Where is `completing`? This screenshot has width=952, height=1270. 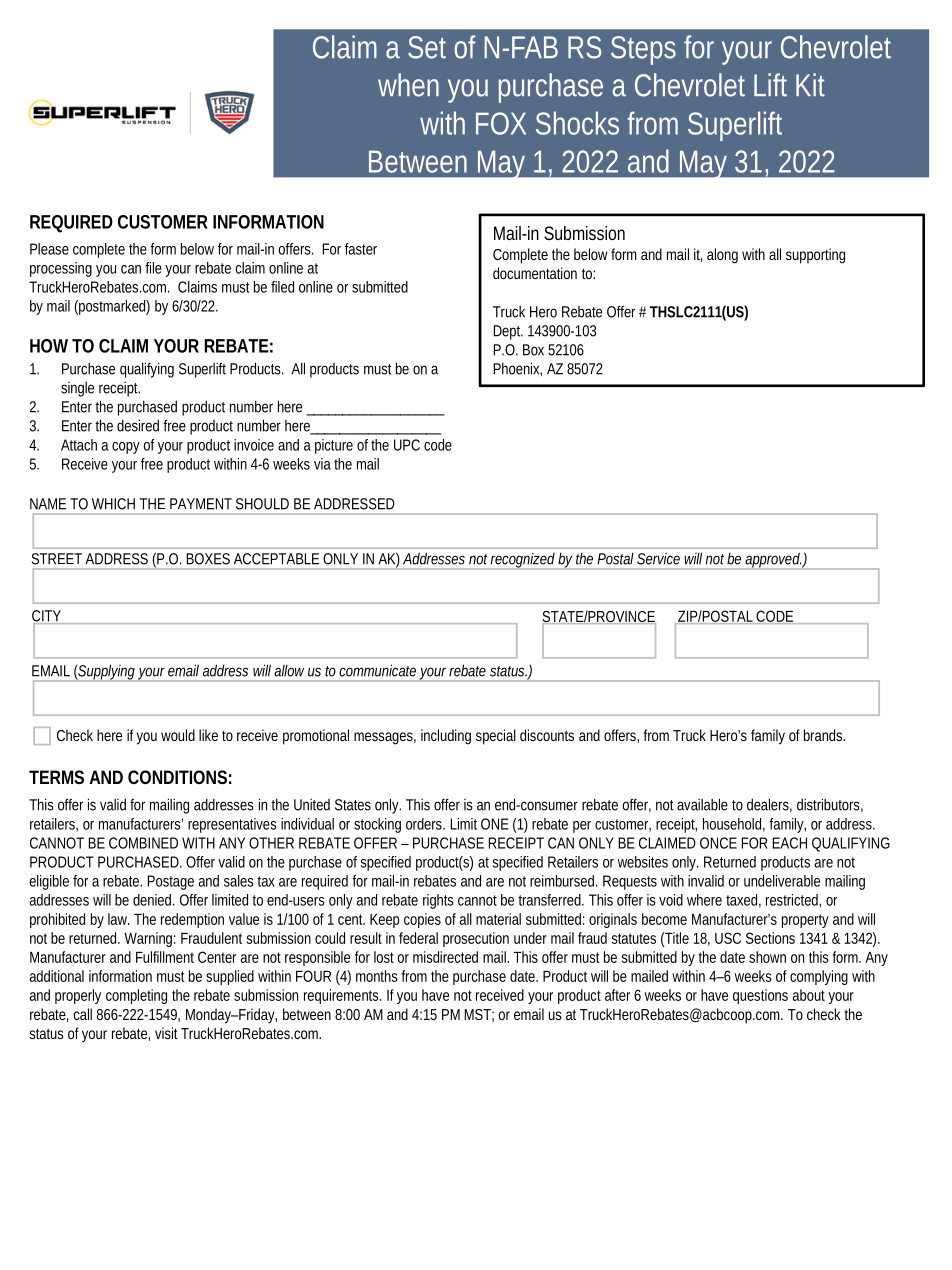
completing is located at coordinates (136, 996).
